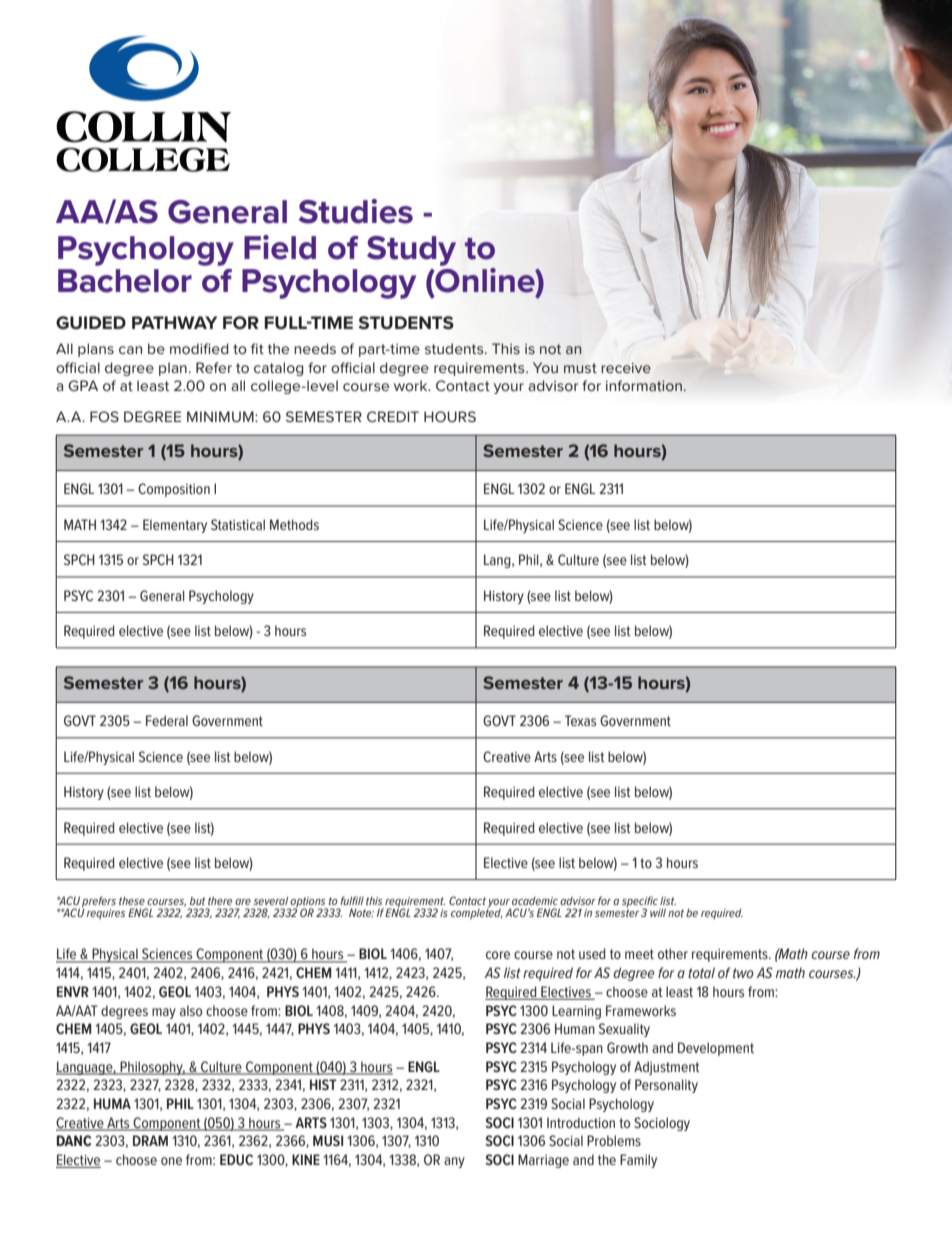 The height and width of the image is (1233, 952). Describe the element at coordinates (454, 1162) in the image. I see `any` at that location.
